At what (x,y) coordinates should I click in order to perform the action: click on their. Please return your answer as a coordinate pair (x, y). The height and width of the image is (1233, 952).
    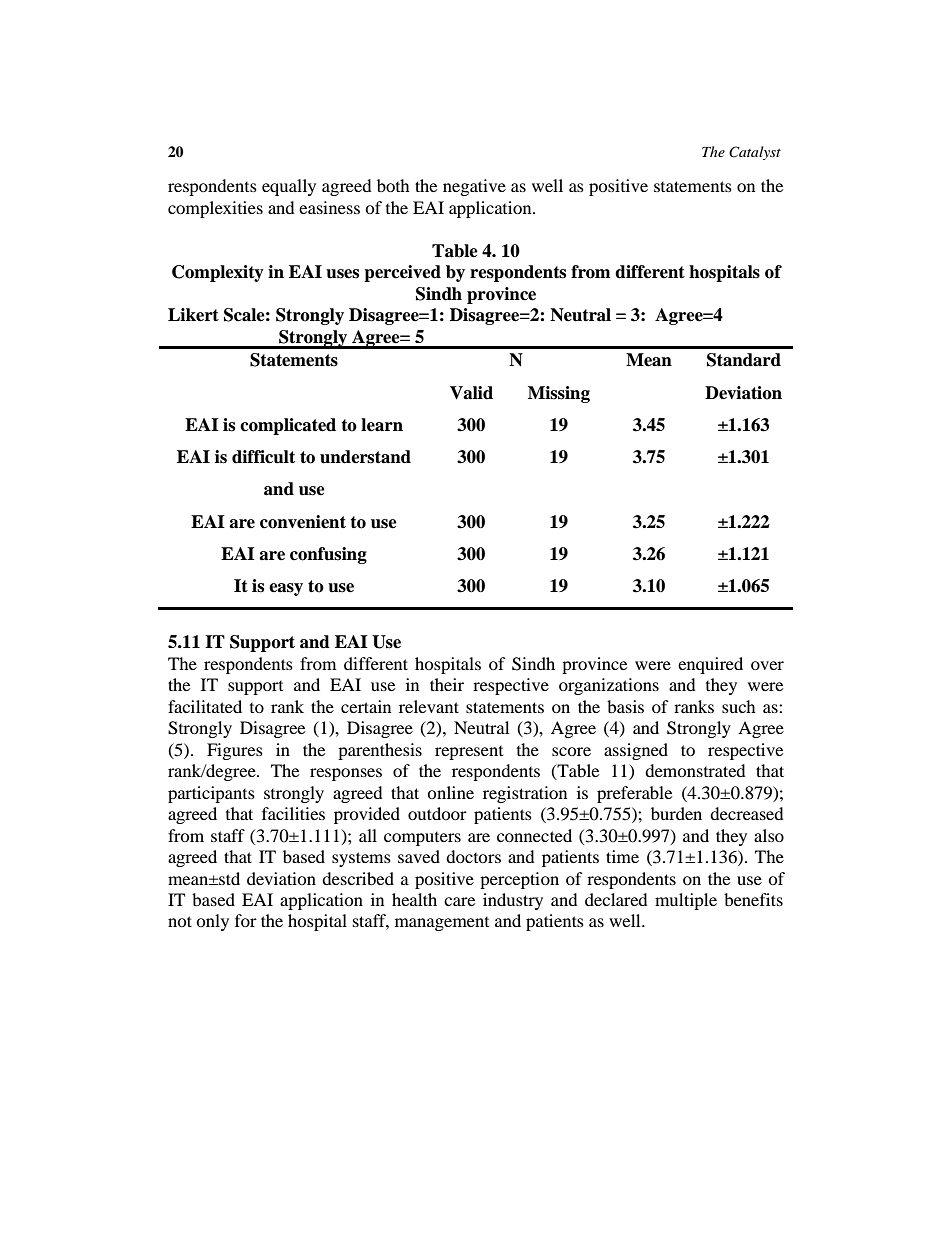
    Looking at the image, I should click on (447, 684).
